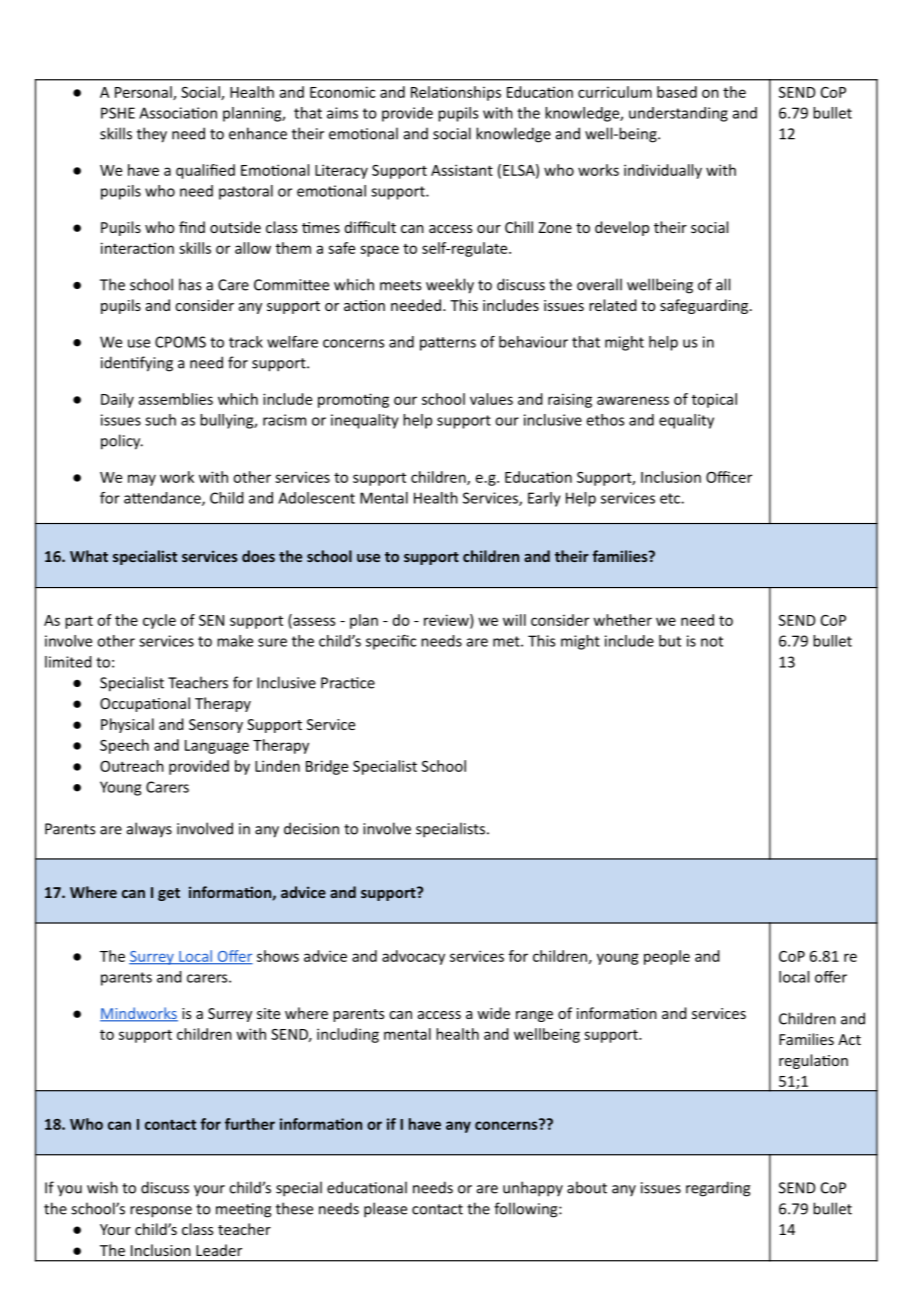 The width and height of the screenshot is (924, 1310). I want to click on about, so click(587, 1187).
